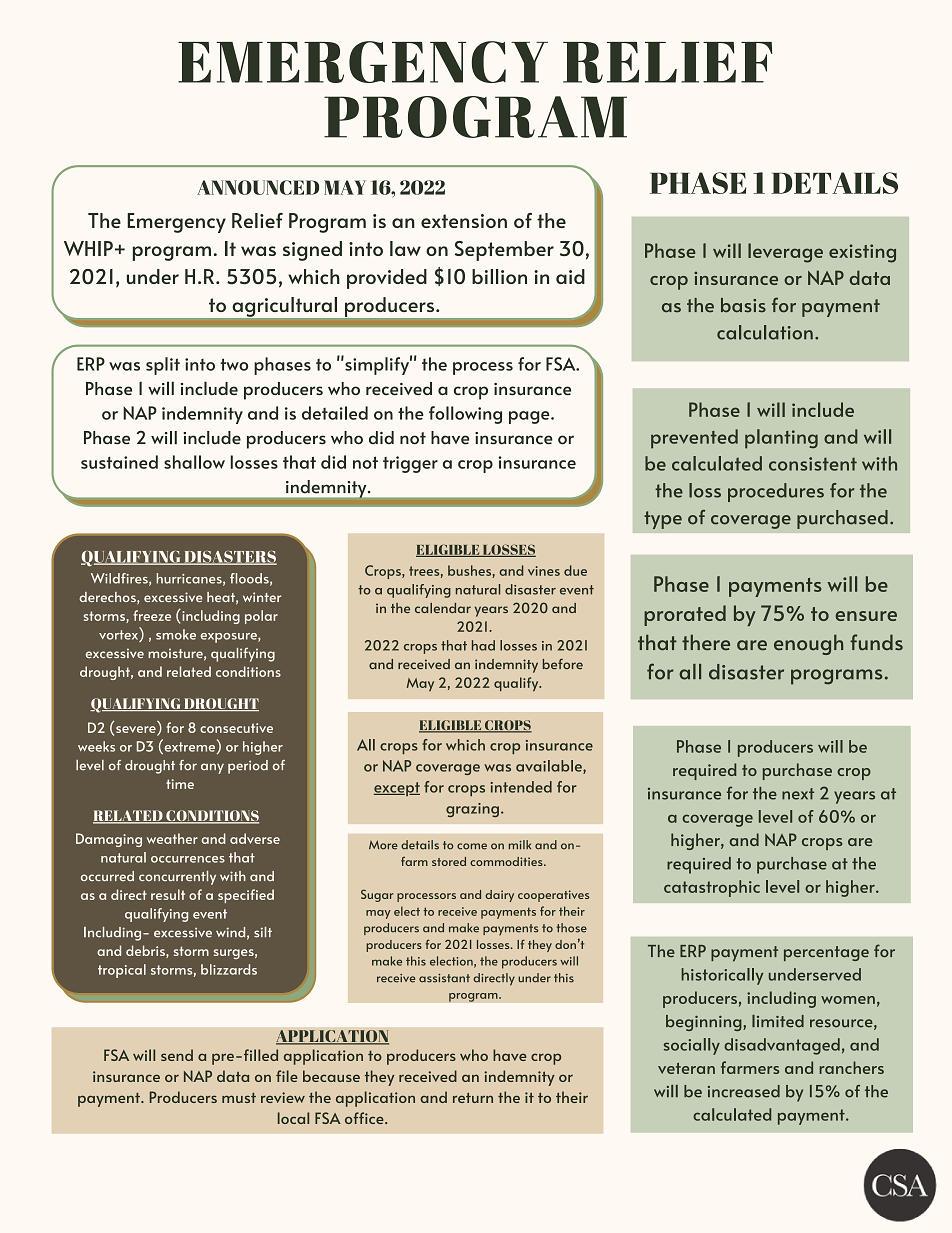  I want to click on had, so click(483, 645).
